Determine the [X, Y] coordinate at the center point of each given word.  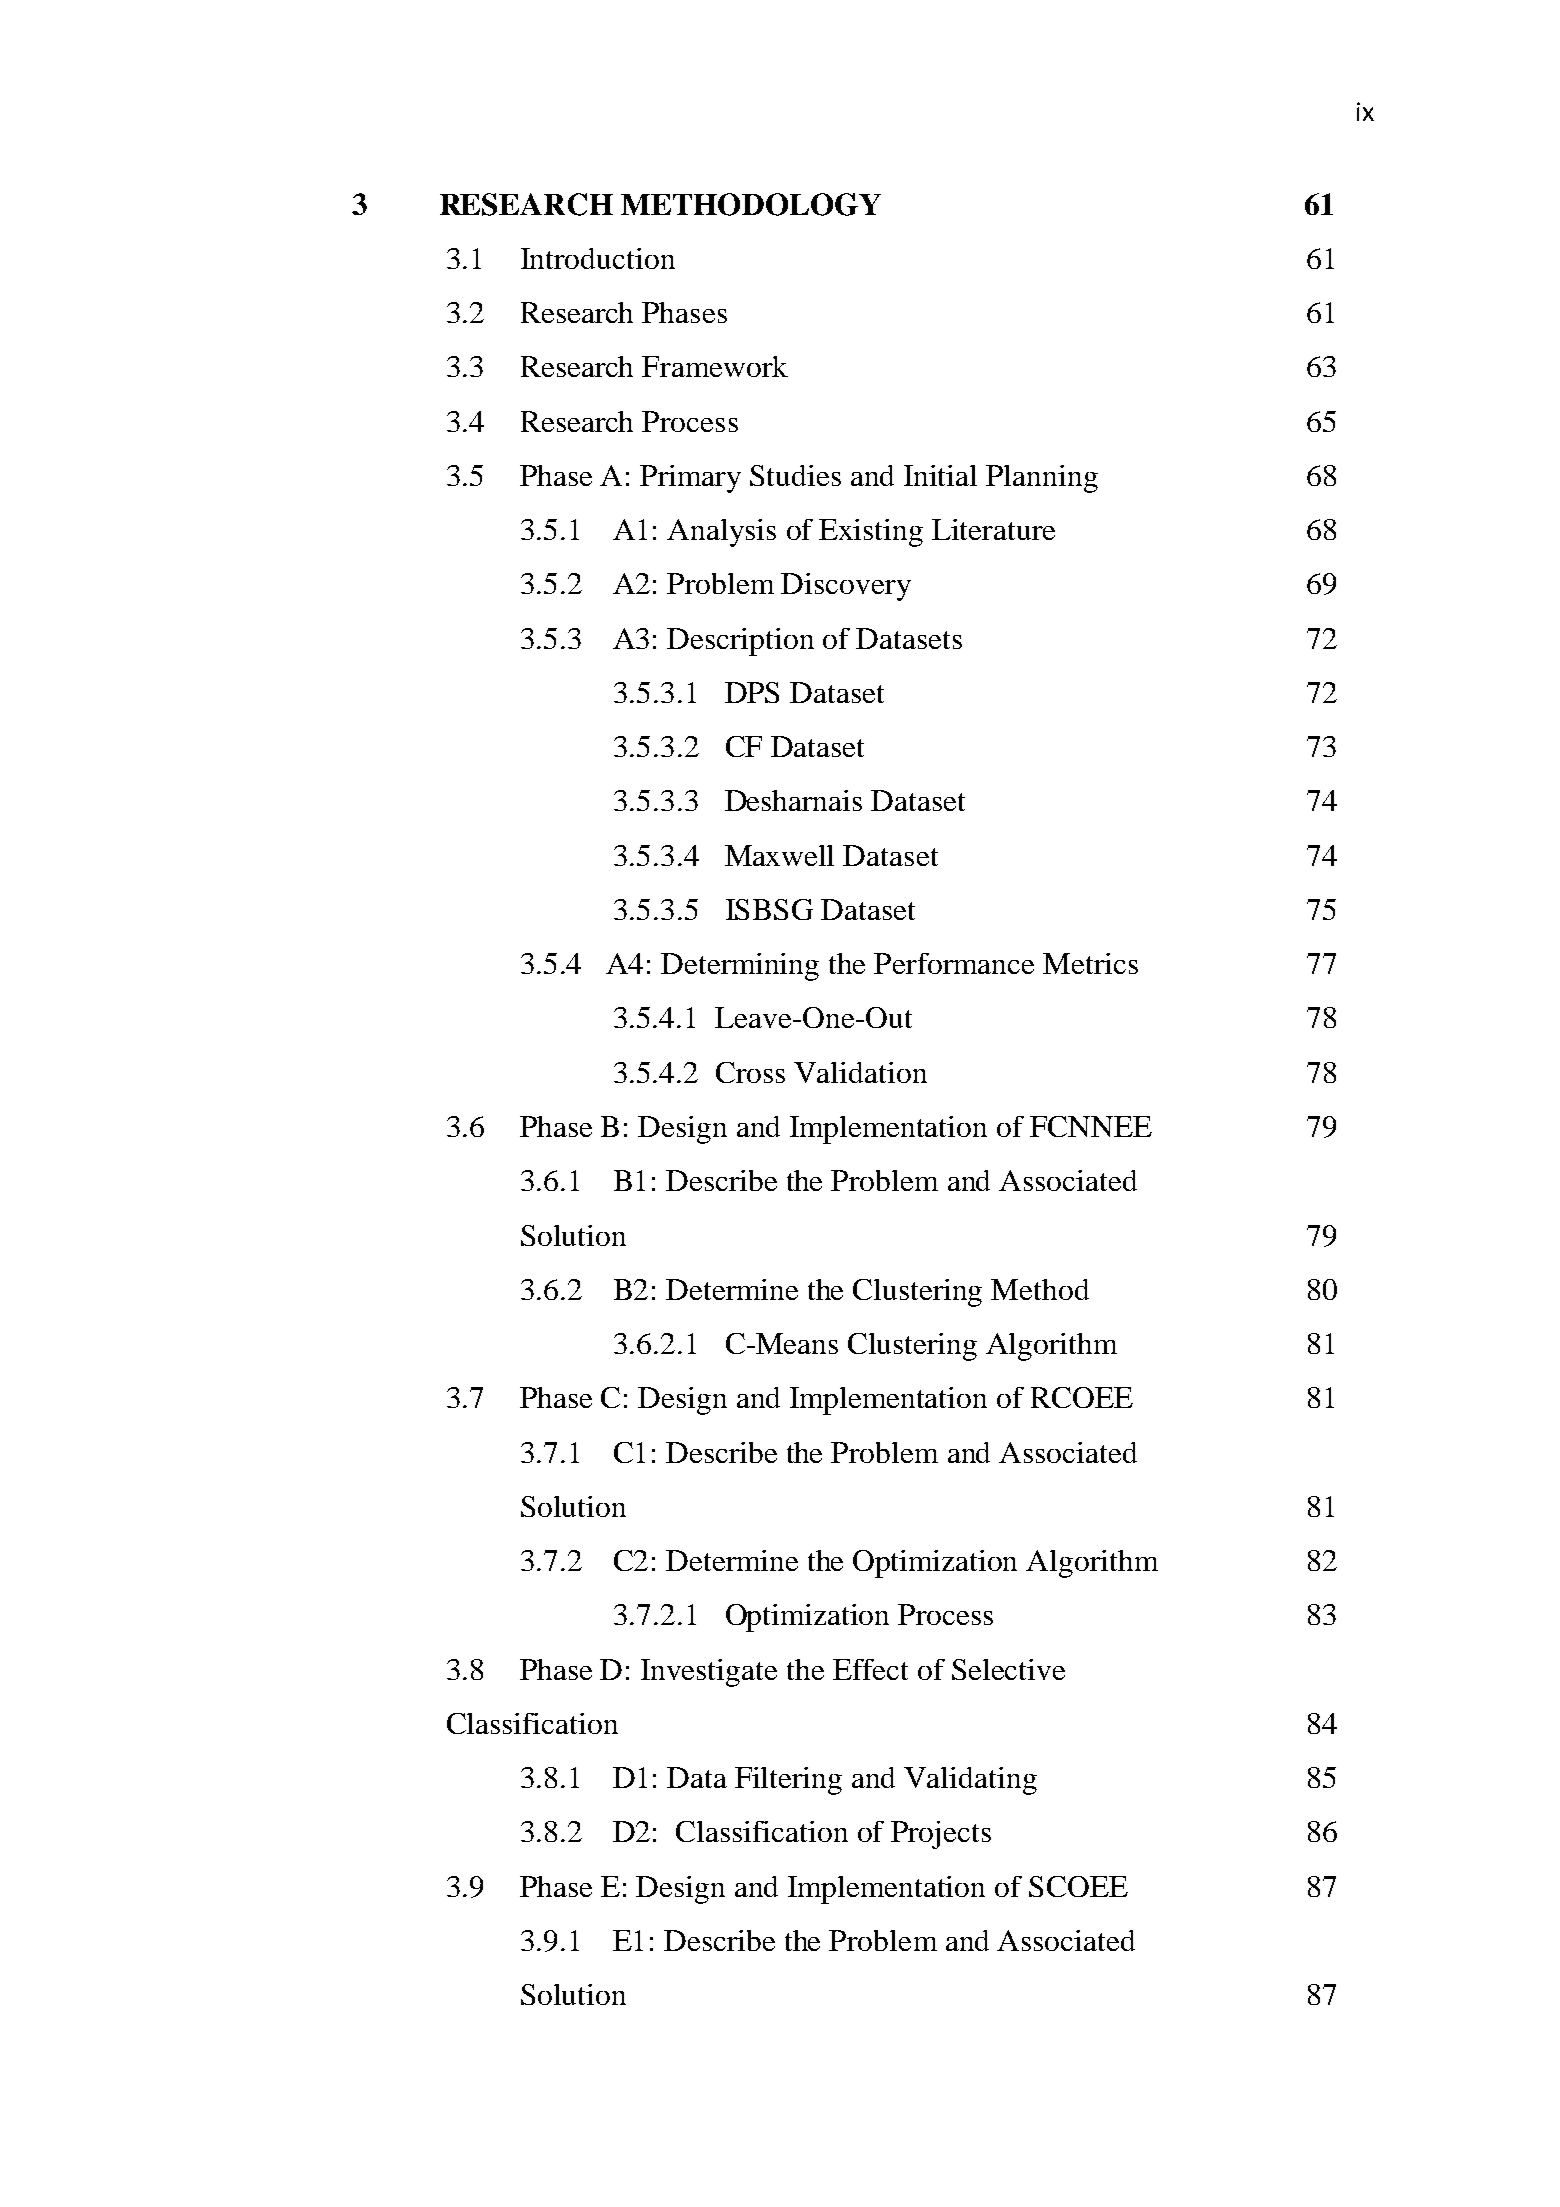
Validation [860, 1072]
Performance [954, 963]
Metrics [1090, 963]
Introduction [598, 258]
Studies [795, 475]
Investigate [709, 1673]
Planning [1042, 479]
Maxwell [779, 855]
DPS [752, 692]
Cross [750, 1072]
